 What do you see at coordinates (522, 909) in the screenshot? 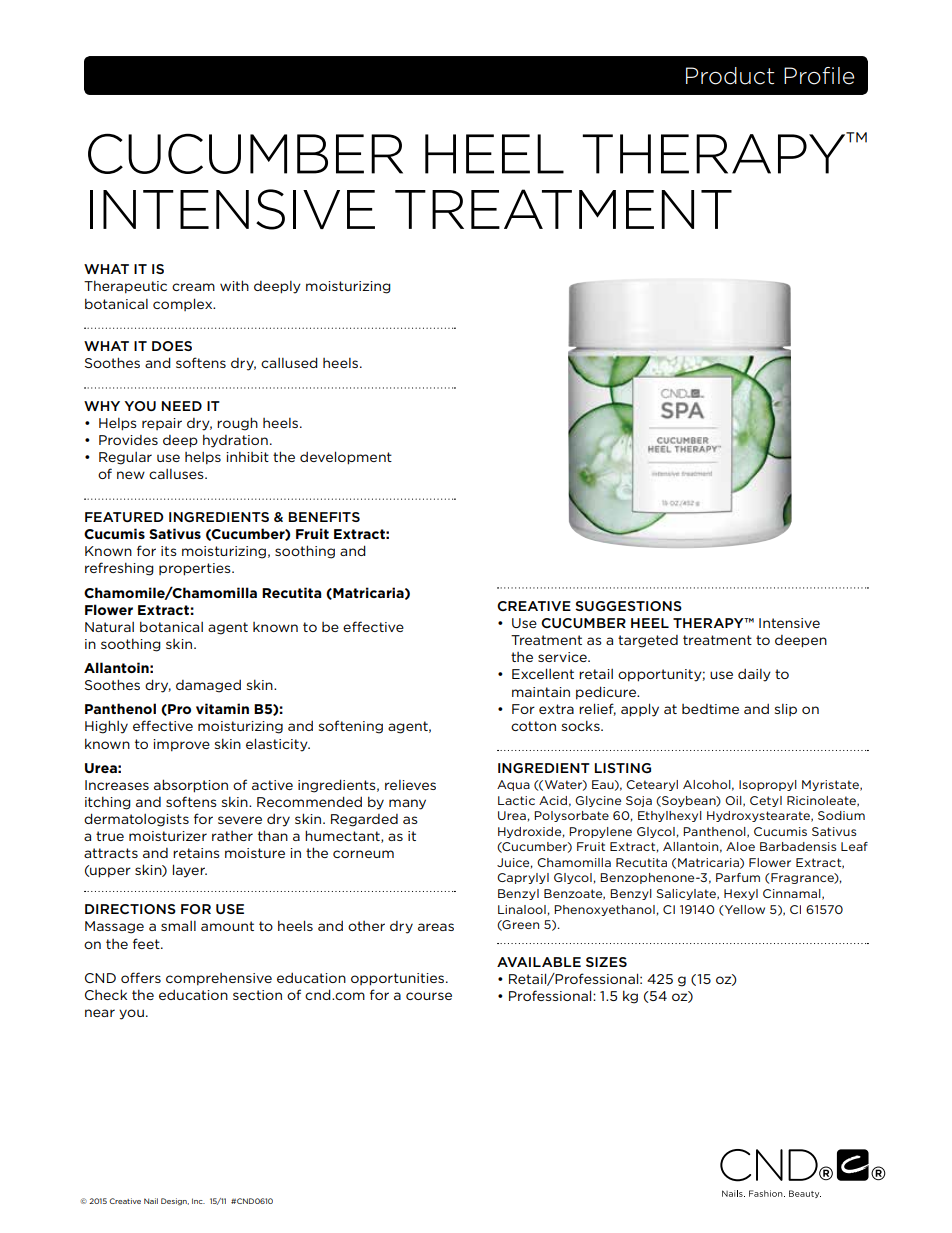
I see `Linalool` at bounding box center [522, 909].
